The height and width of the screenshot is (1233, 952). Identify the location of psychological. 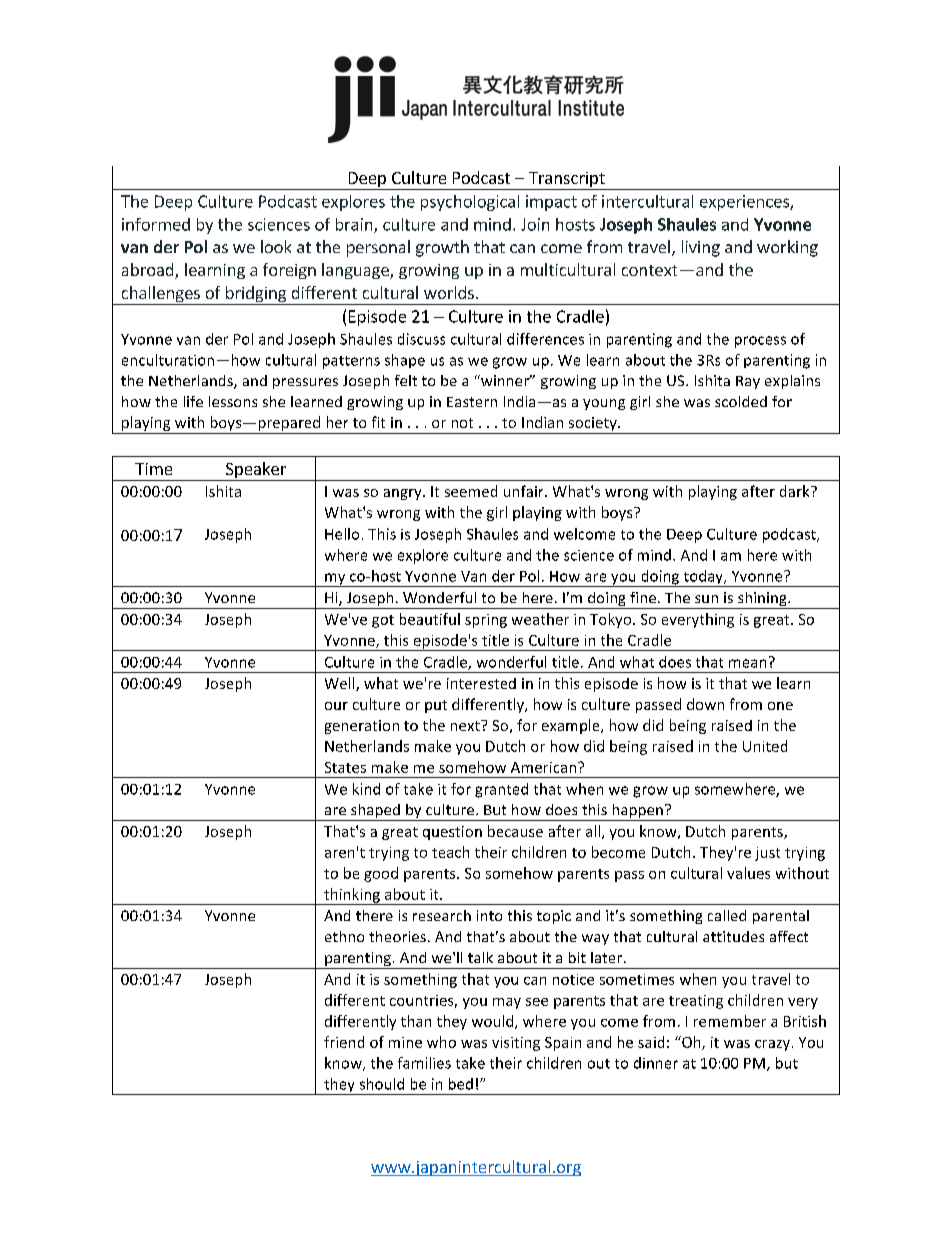
(470, 203).
